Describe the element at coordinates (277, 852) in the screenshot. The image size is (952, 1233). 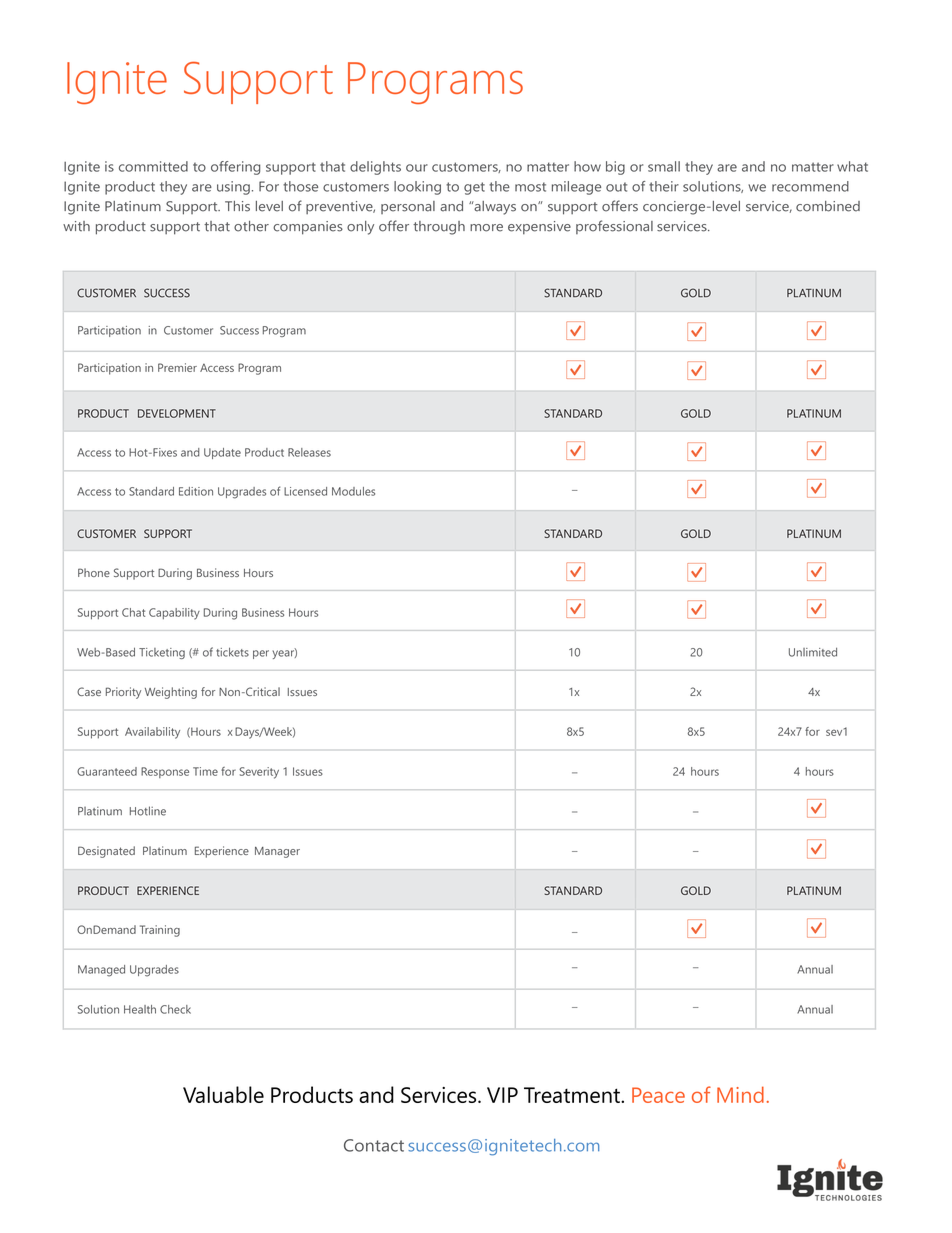
I see `Manager` at that location.
